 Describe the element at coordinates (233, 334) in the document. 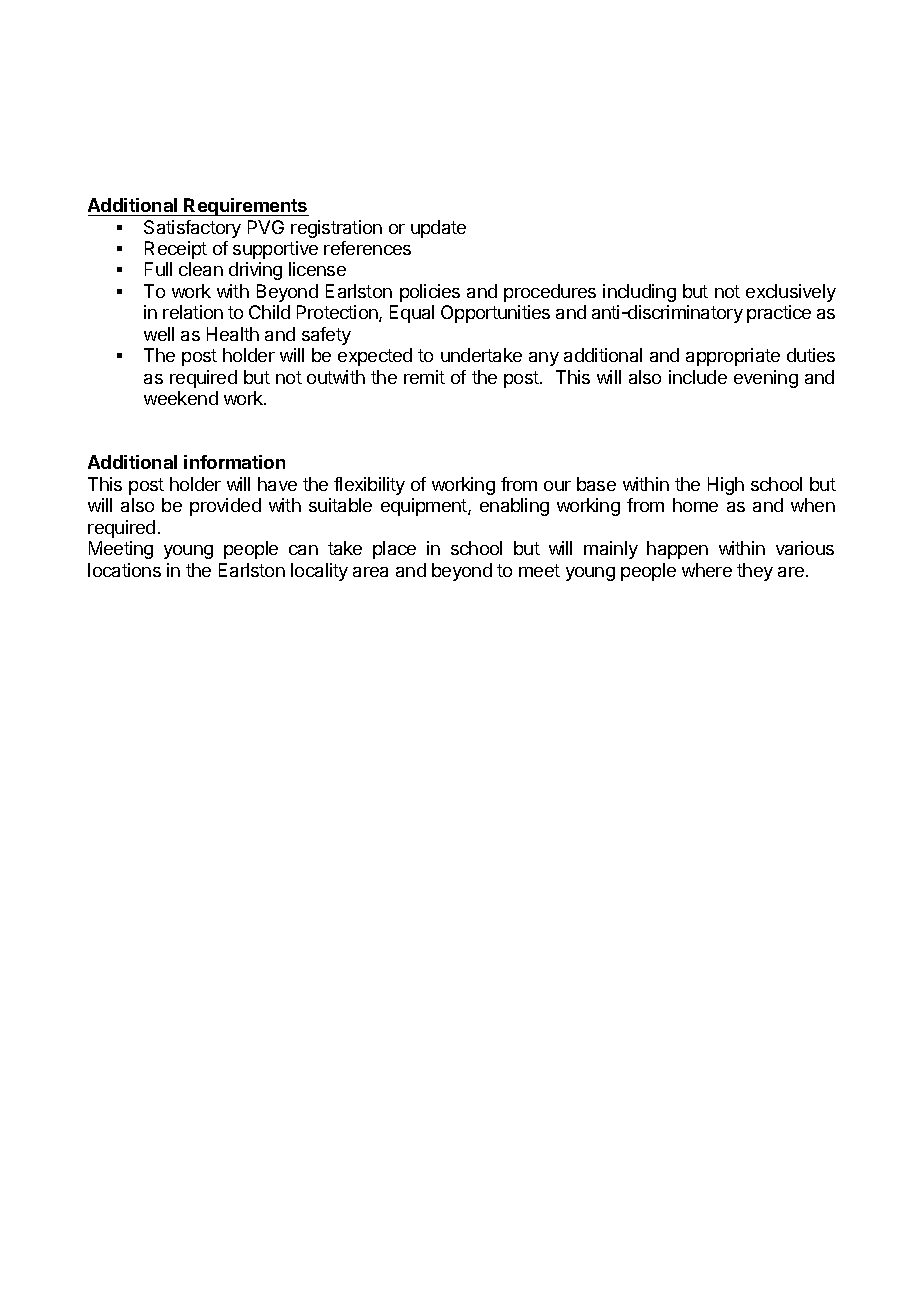

I see `Health` at that location.
